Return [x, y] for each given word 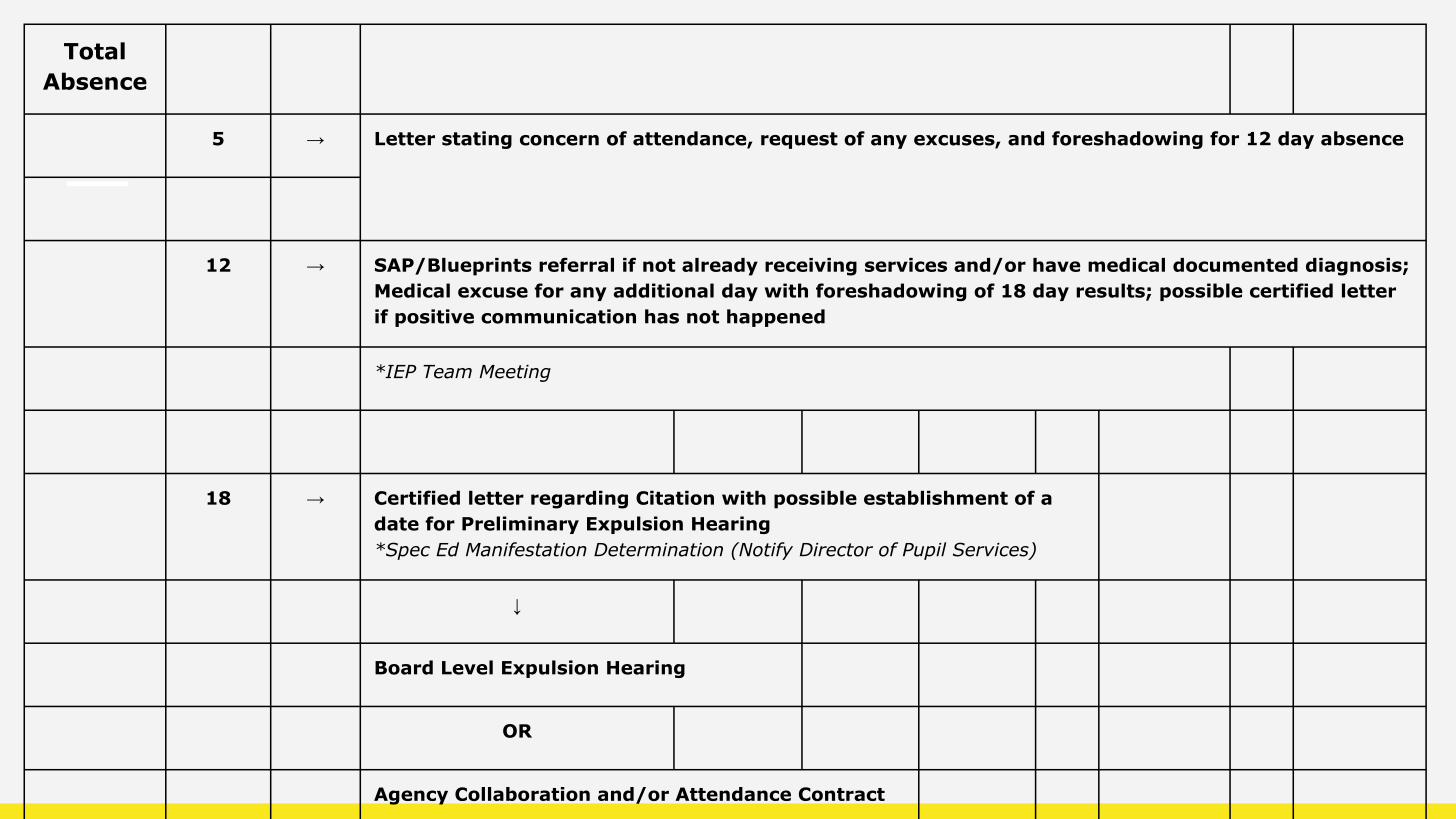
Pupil [924, 551]
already [720, 267]
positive [434, 318]
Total [94, 51]
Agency [411, 796]
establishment [936, 497]
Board [404, 667]
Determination [658, 550]
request [799, 140]
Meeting [515, 373]
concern [559, 140]
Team [447, 372]
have [1057, 265]
